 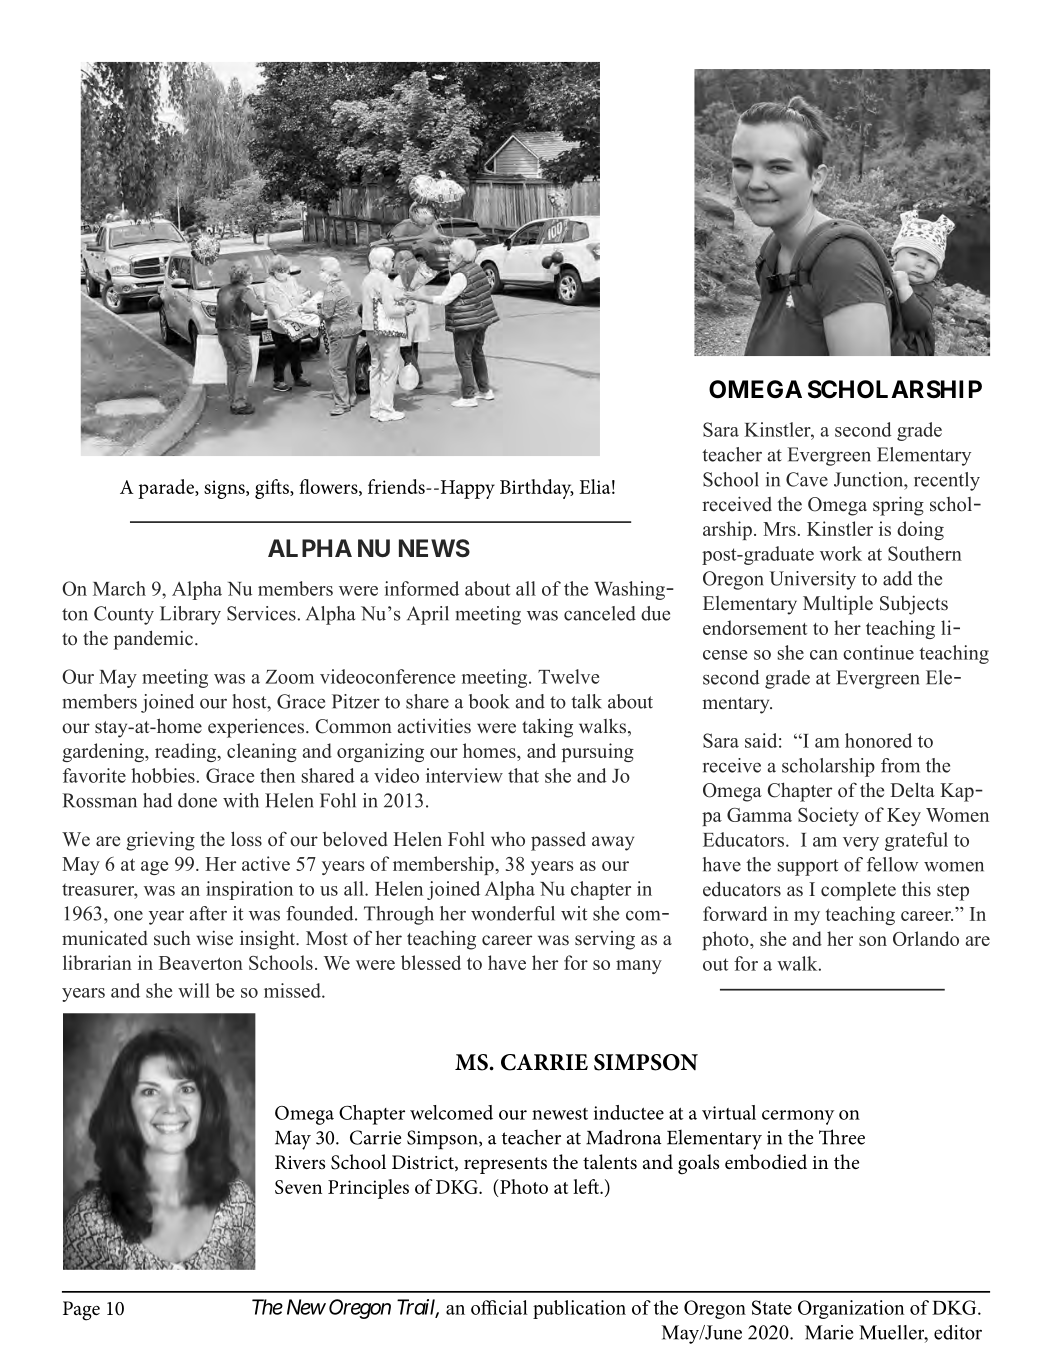 I want to click on Birthday, so click(x=537, y=489).
